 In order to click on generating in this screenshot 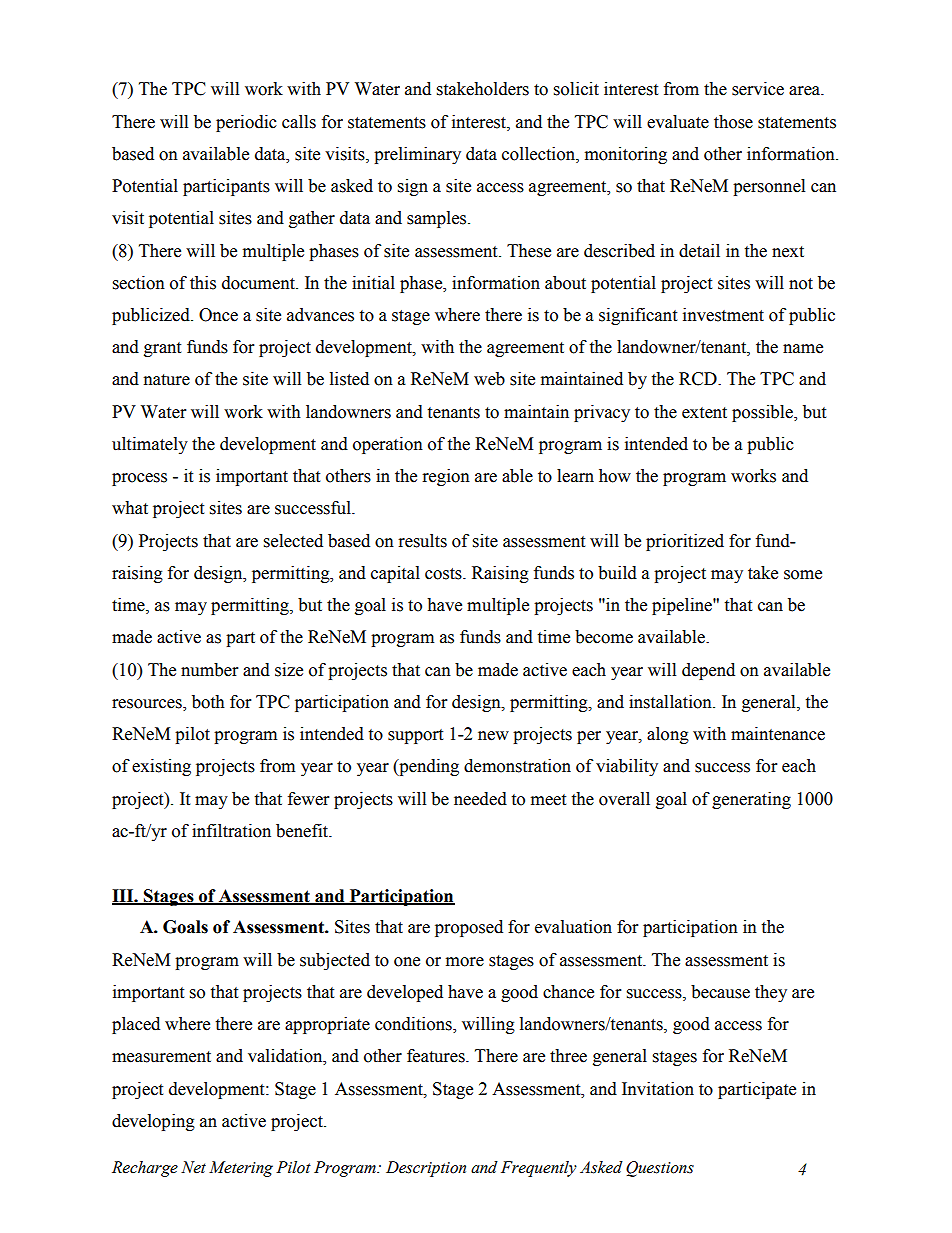, I will do `click(751, 800)`.
